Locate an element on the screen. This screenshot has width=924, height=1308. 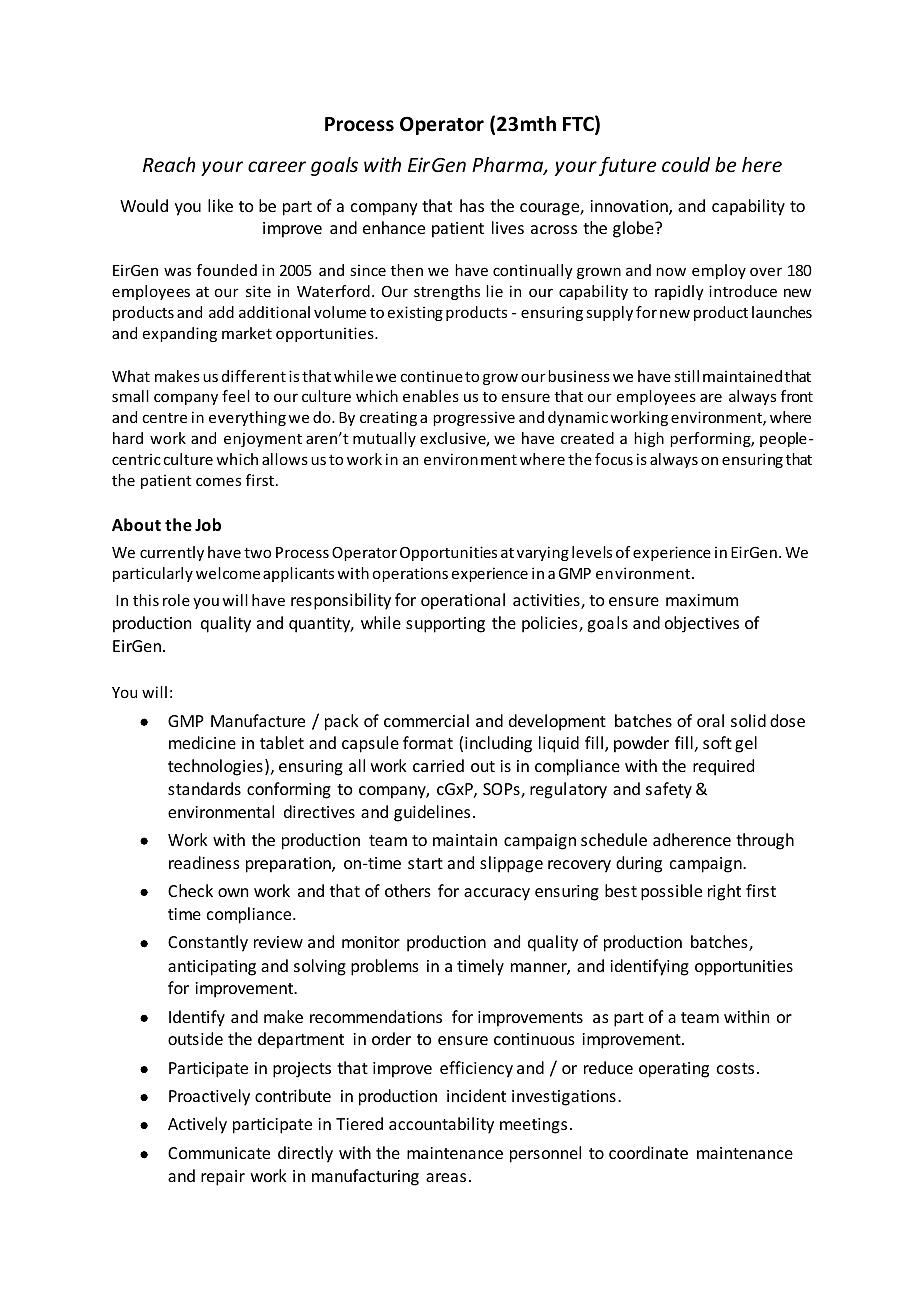
Manufacture is located at coordinates (258, 720).
